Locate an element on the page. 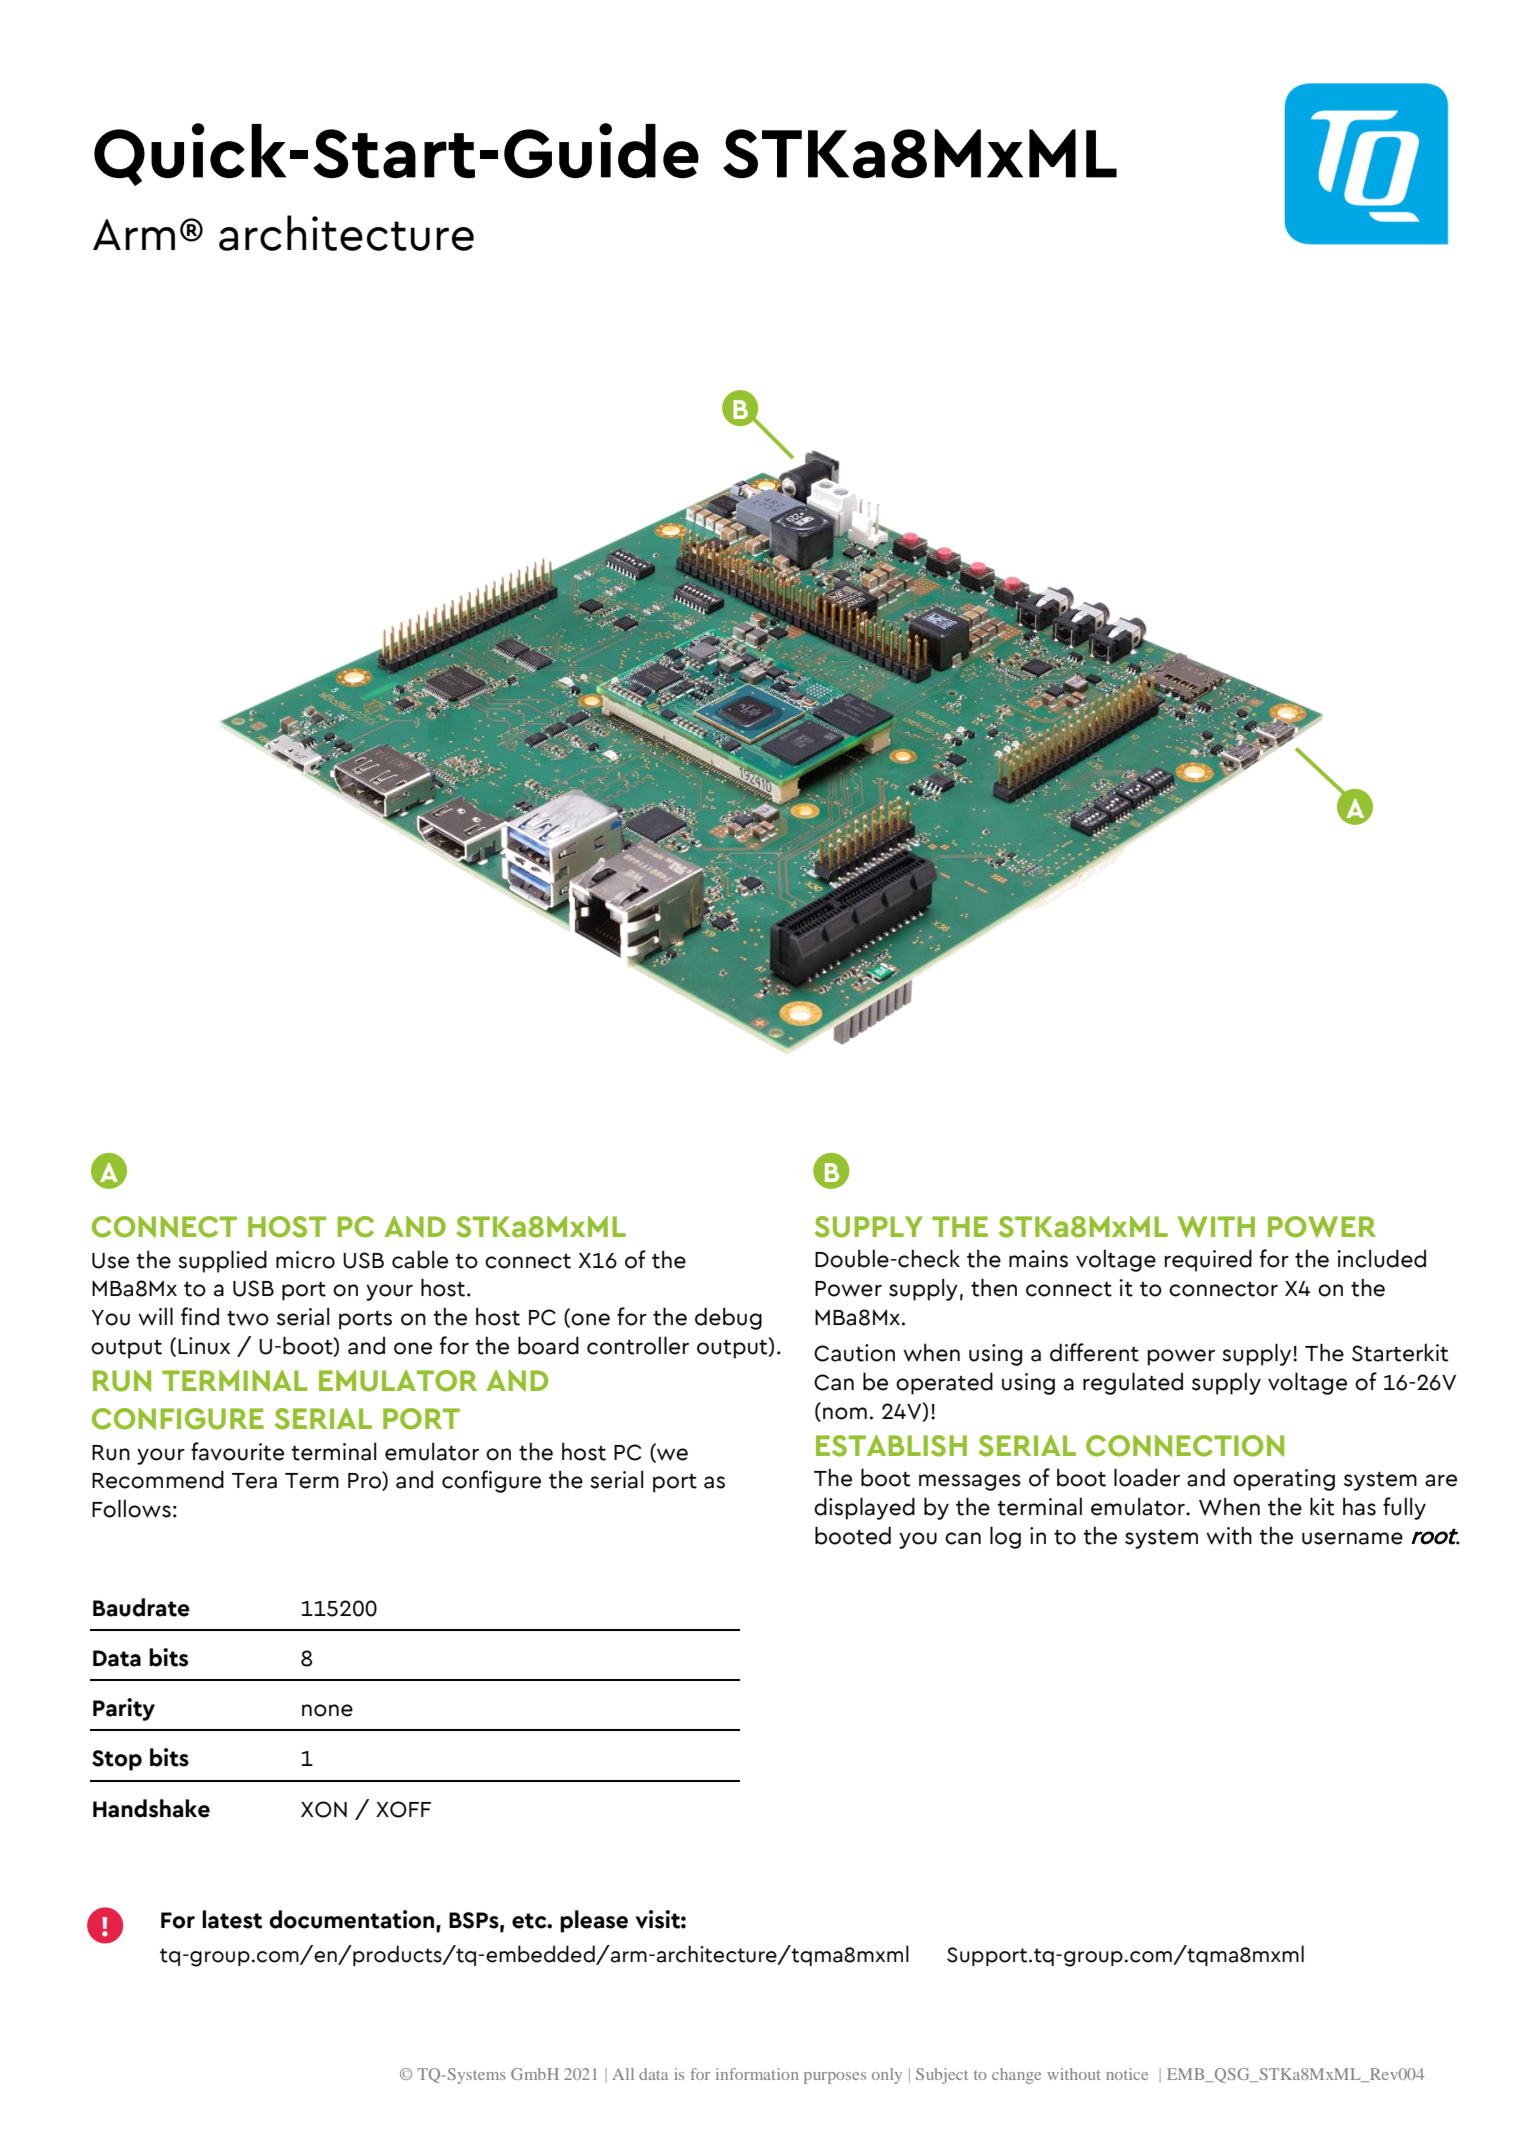  username is located at coordinates (1352, 1538).
